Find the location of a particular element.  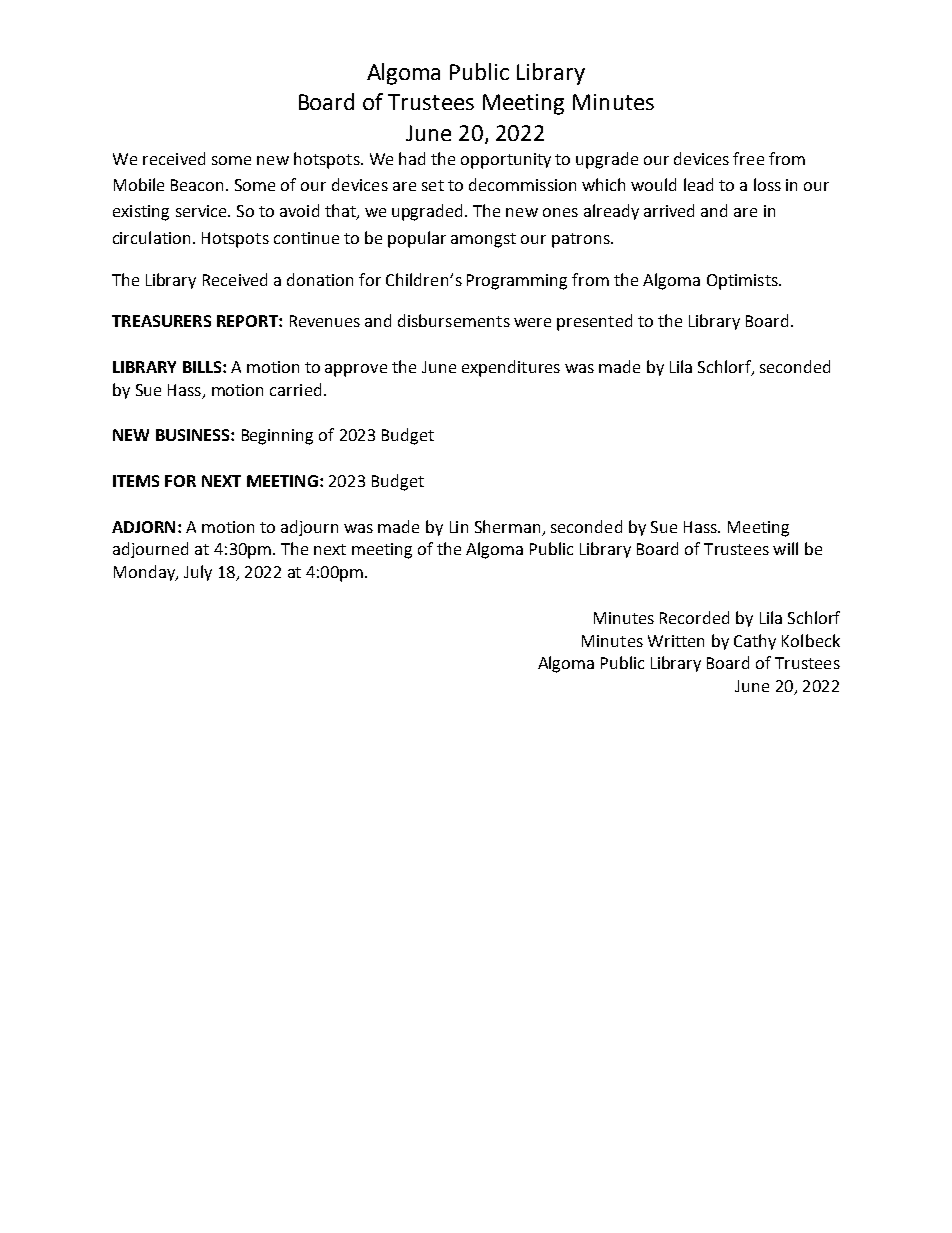

set is located at coordinates (433, 185).
